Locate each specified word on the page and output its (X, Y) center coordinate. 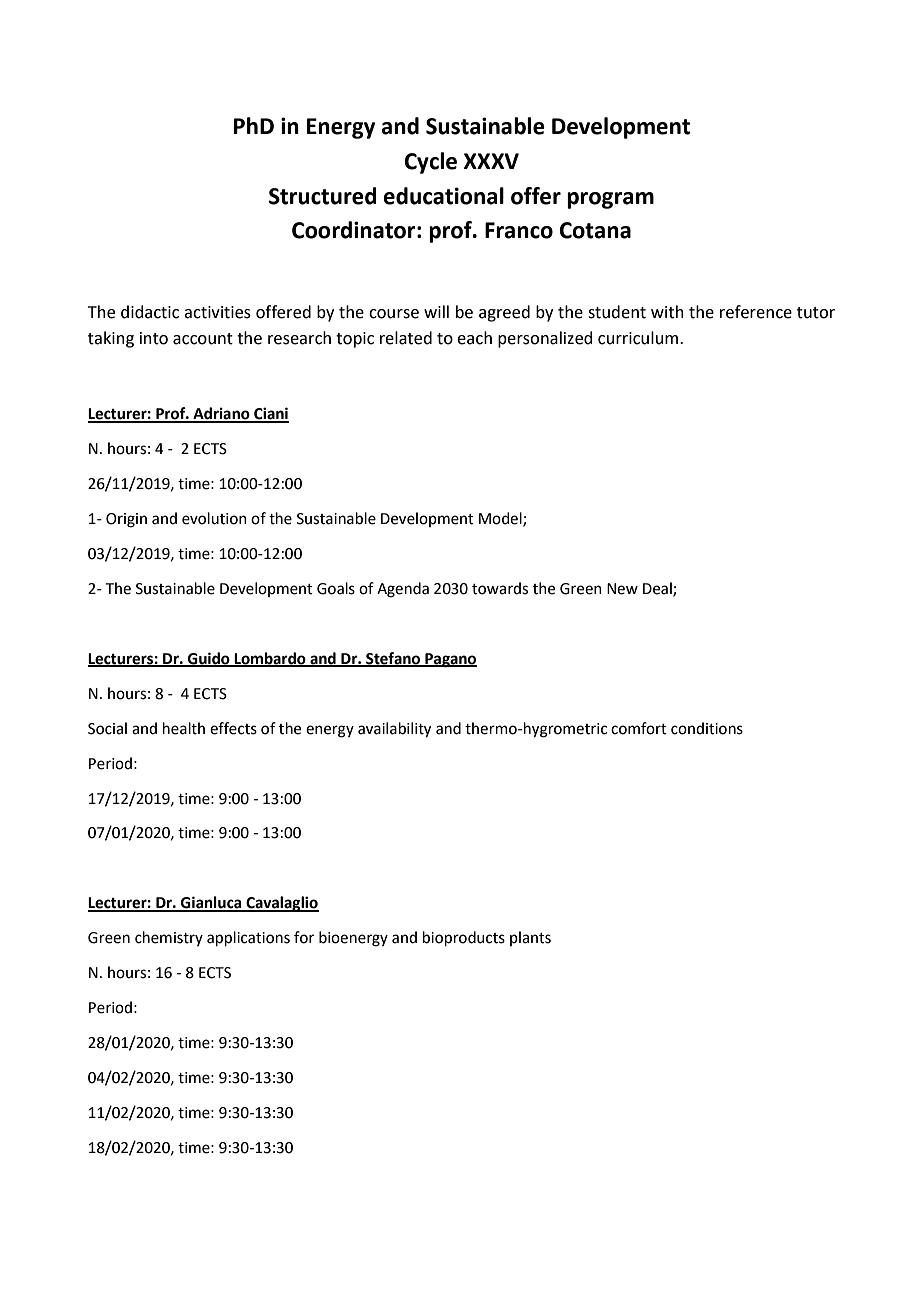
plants (530, 938)
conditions (707, 728)
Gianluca (211, 903)
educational (443, 196)
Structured (323, 196)
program (610, 200)
